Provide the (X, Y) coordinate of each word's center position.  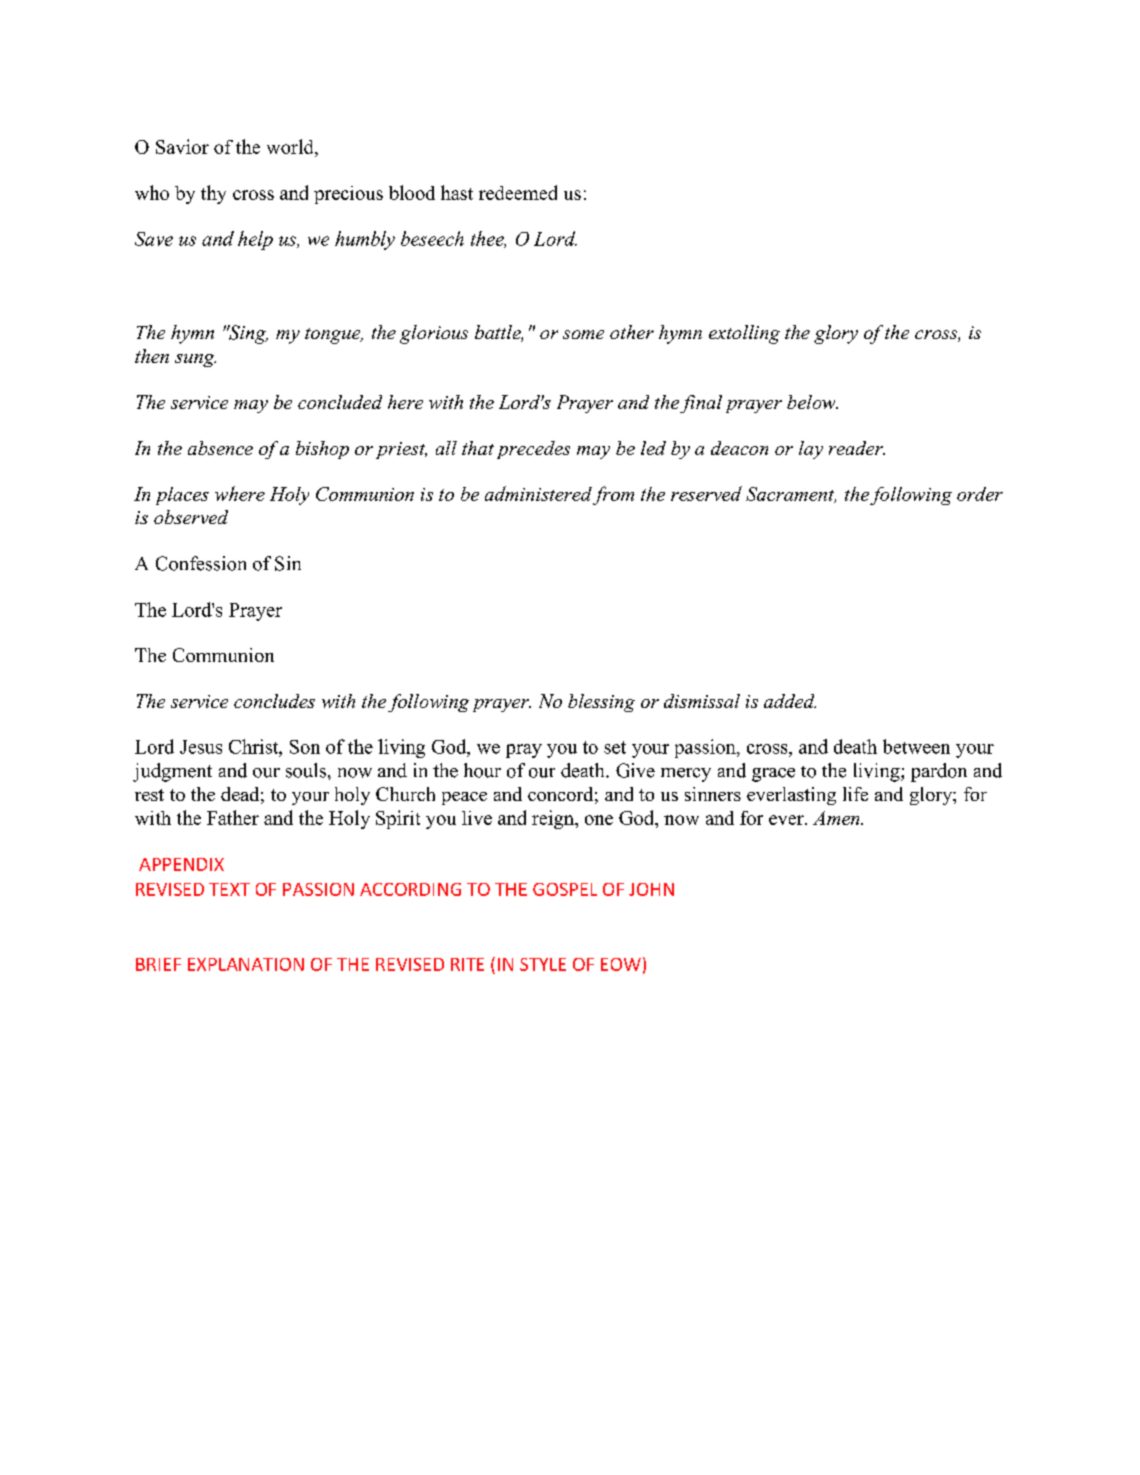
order (980, 494)
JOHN (651, 889)
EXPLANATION (246, 964)
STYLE (543, 964)
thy (213, 194)
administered (538, 493)
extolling (744, 334)
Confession (201, 563)
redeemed (518, 192)
